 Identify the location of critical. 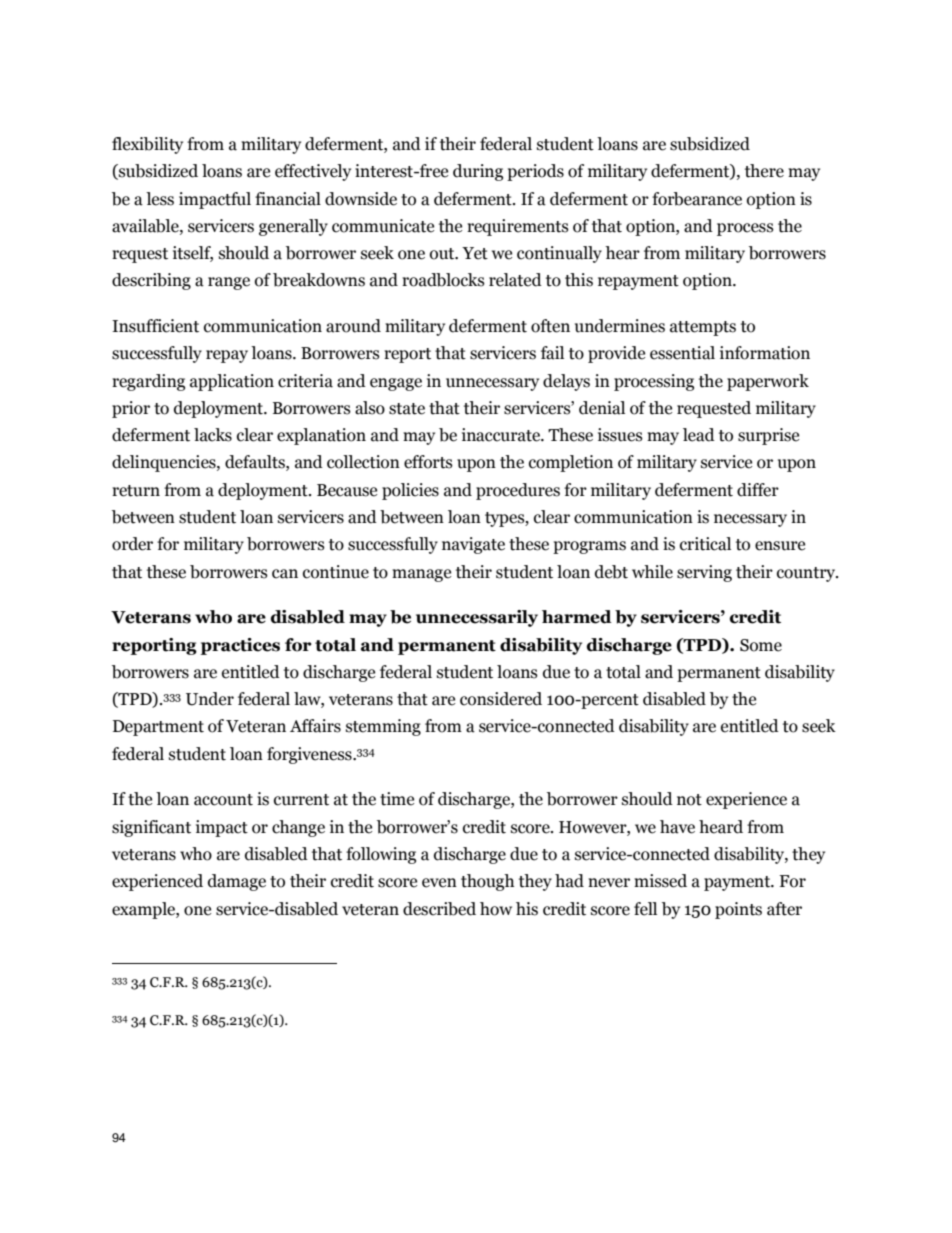
(705, 544).
